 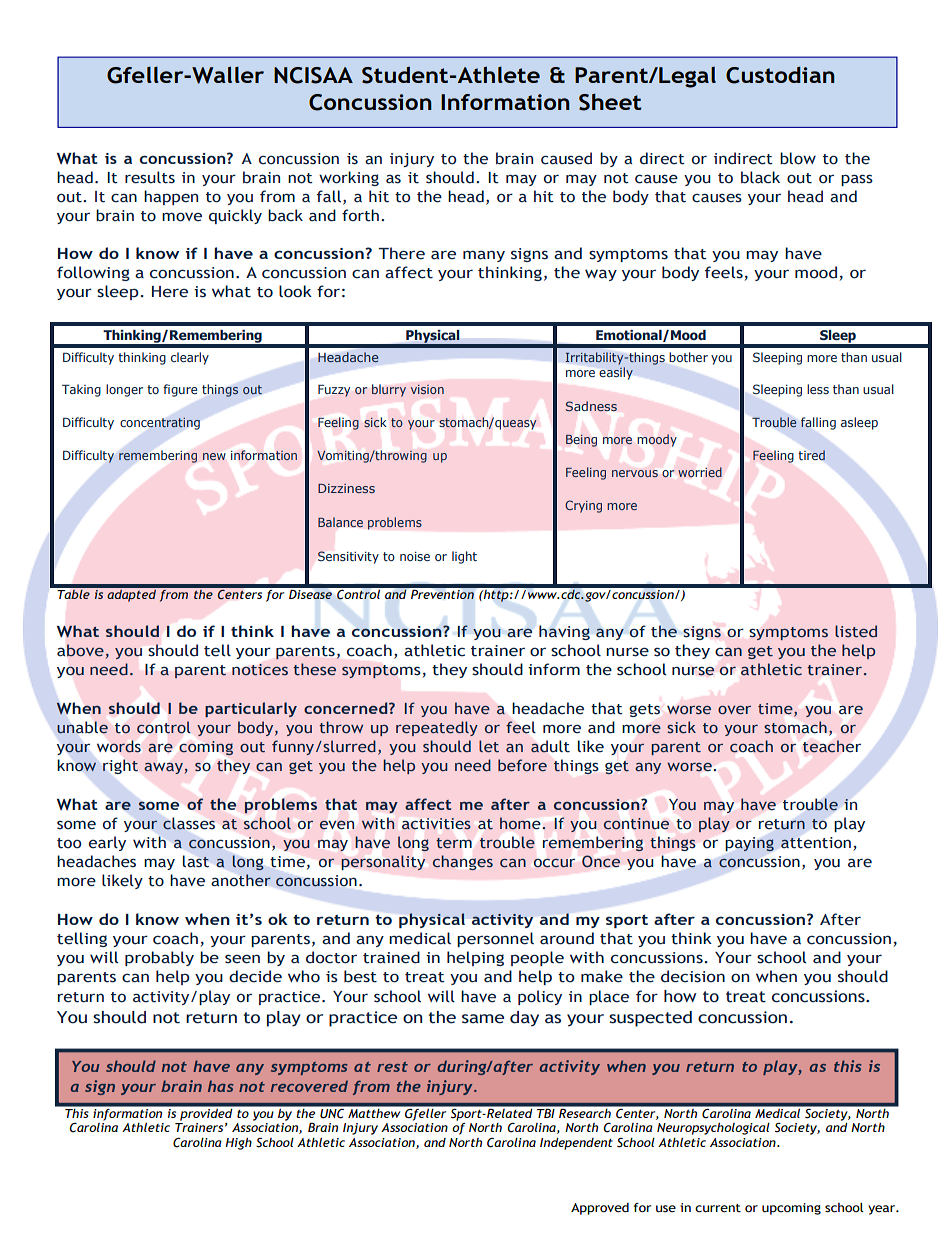 I want to click on term, so click(x=454, y=843).
